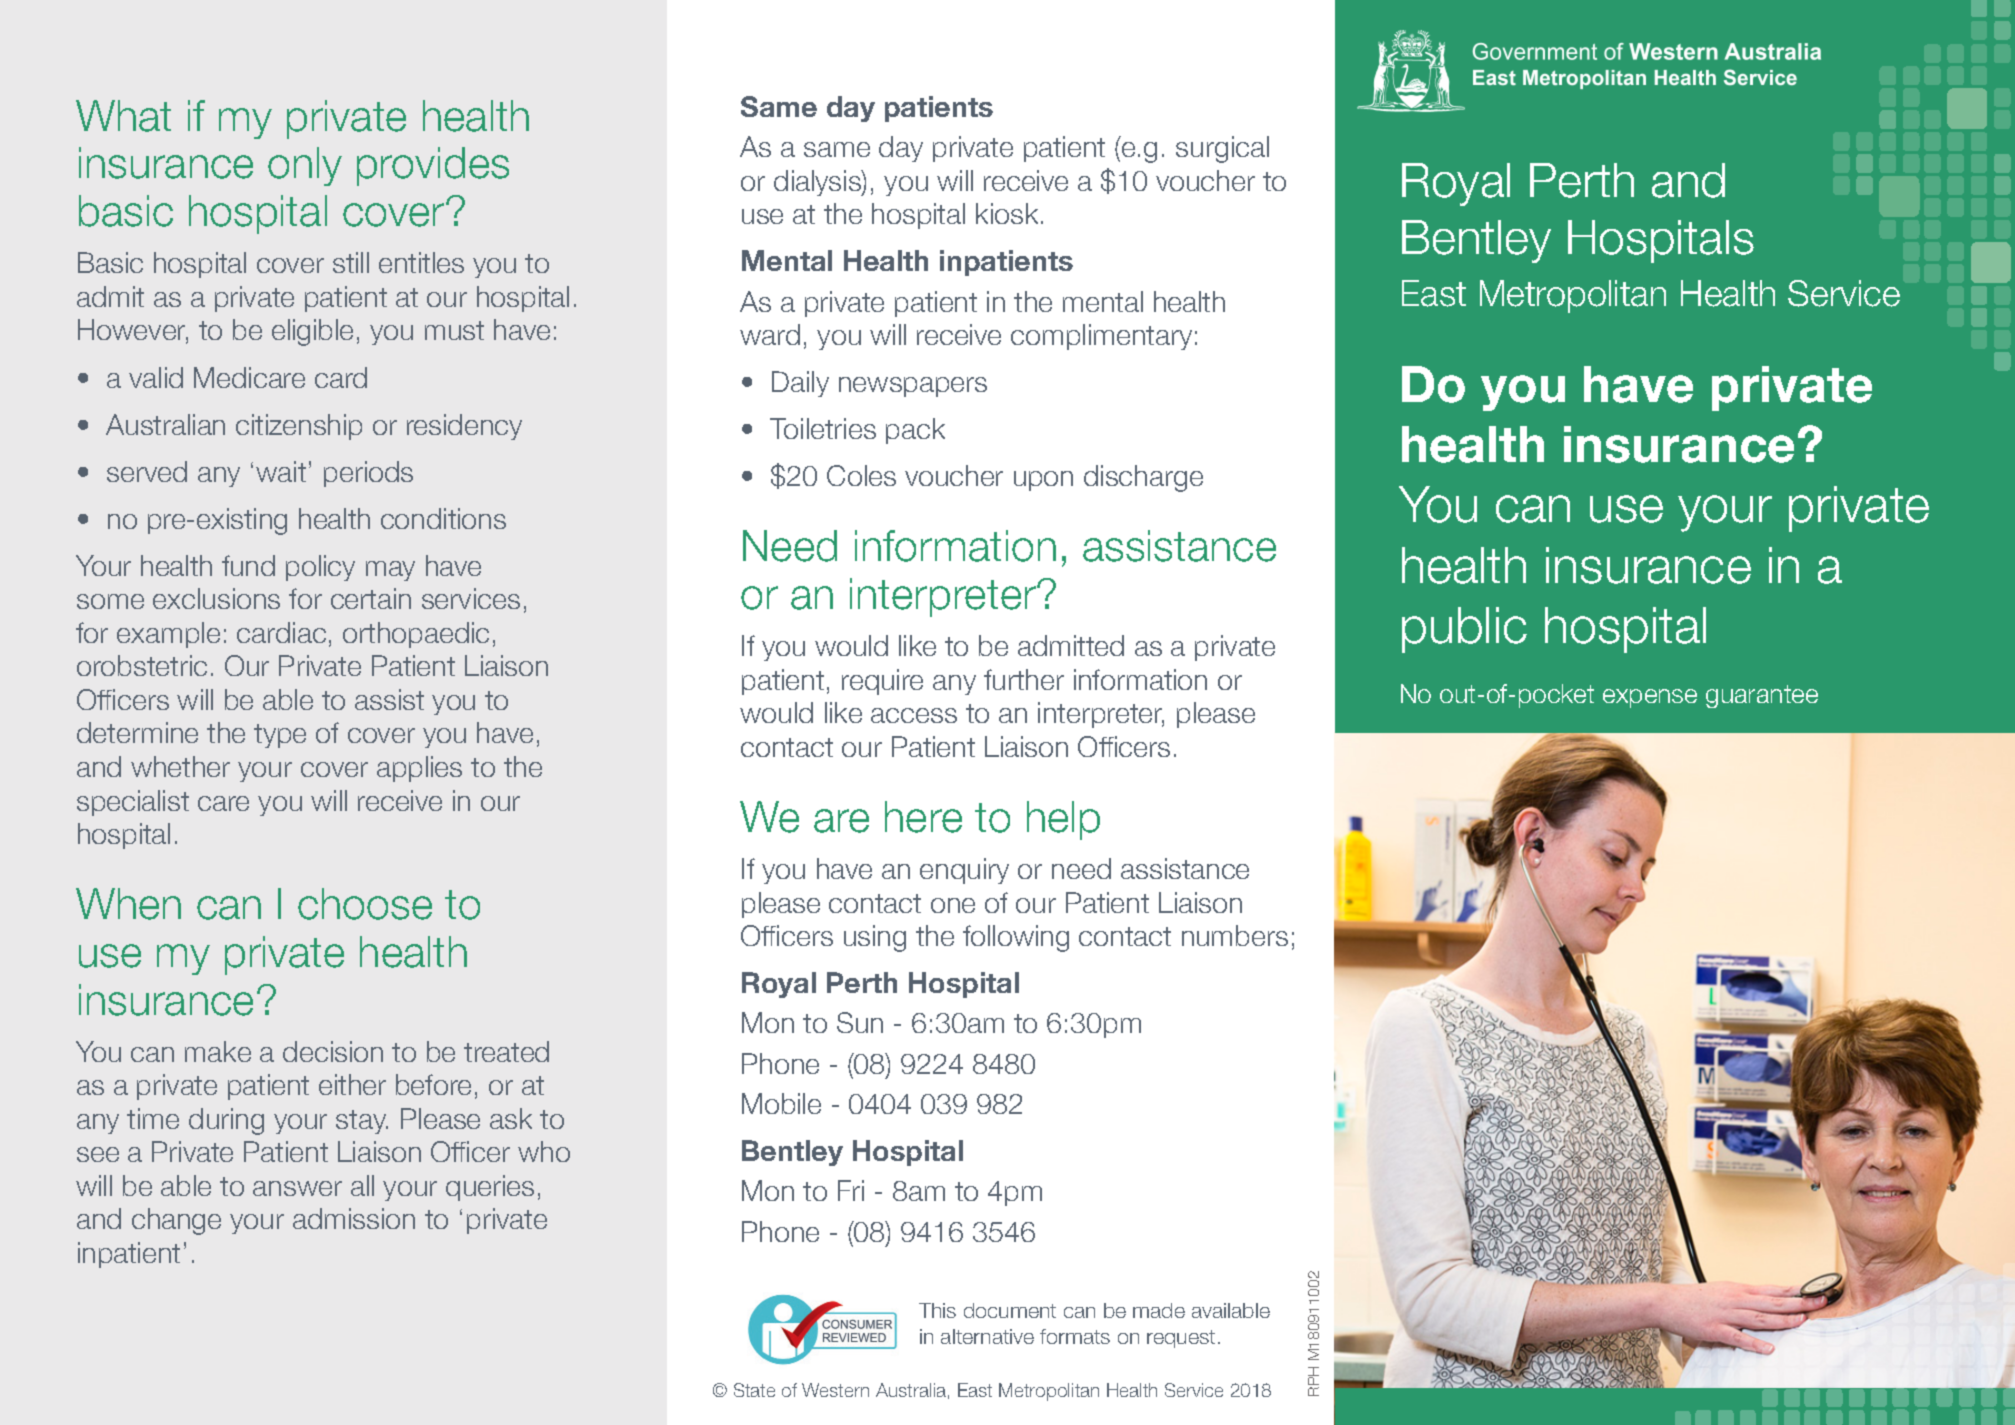 The width and height of the screenshot is (2015, 1425). I want to click on public, so click(1464, 630).
